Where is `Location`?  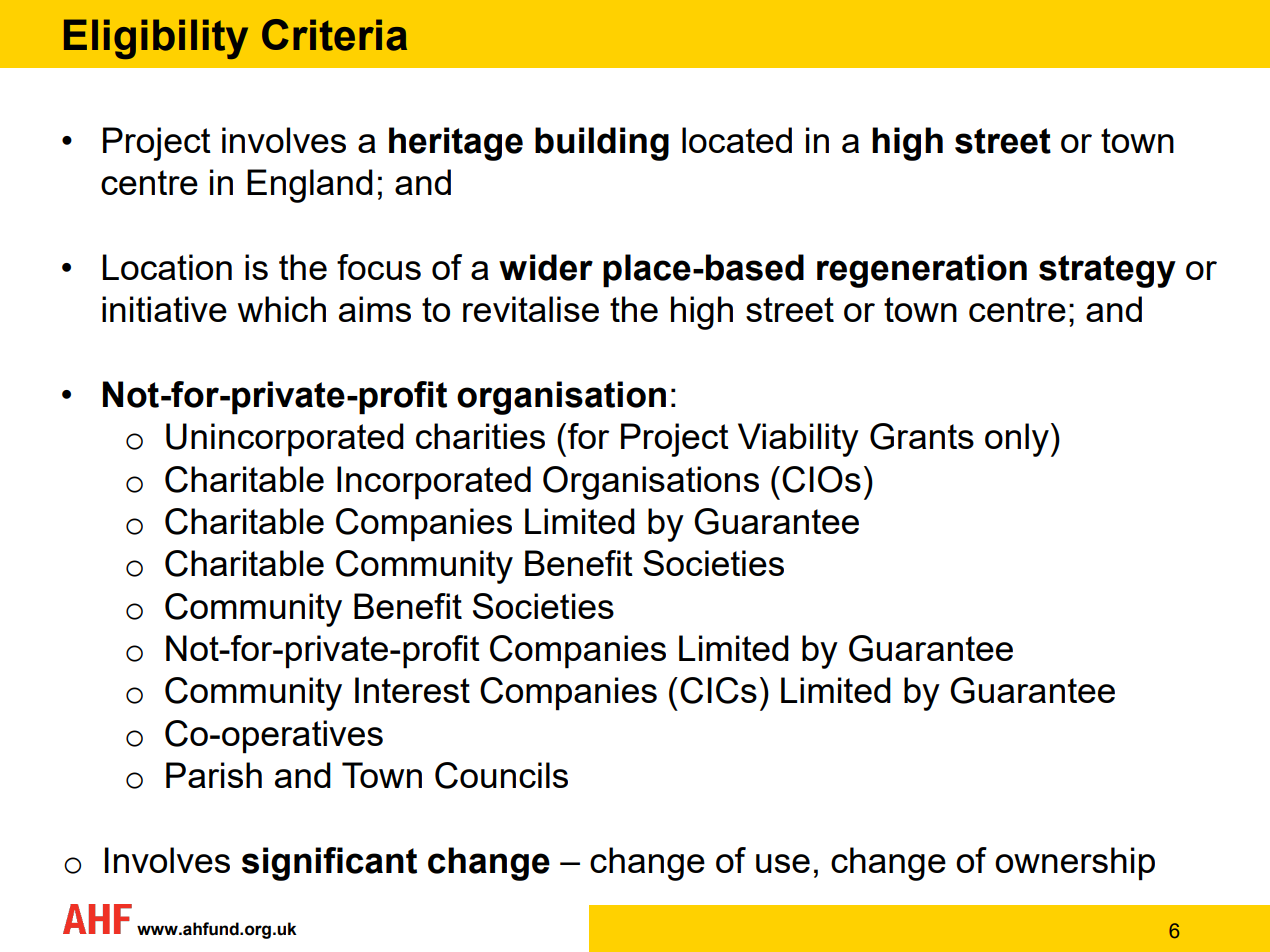
Location is located at coordinates (167, 267).
